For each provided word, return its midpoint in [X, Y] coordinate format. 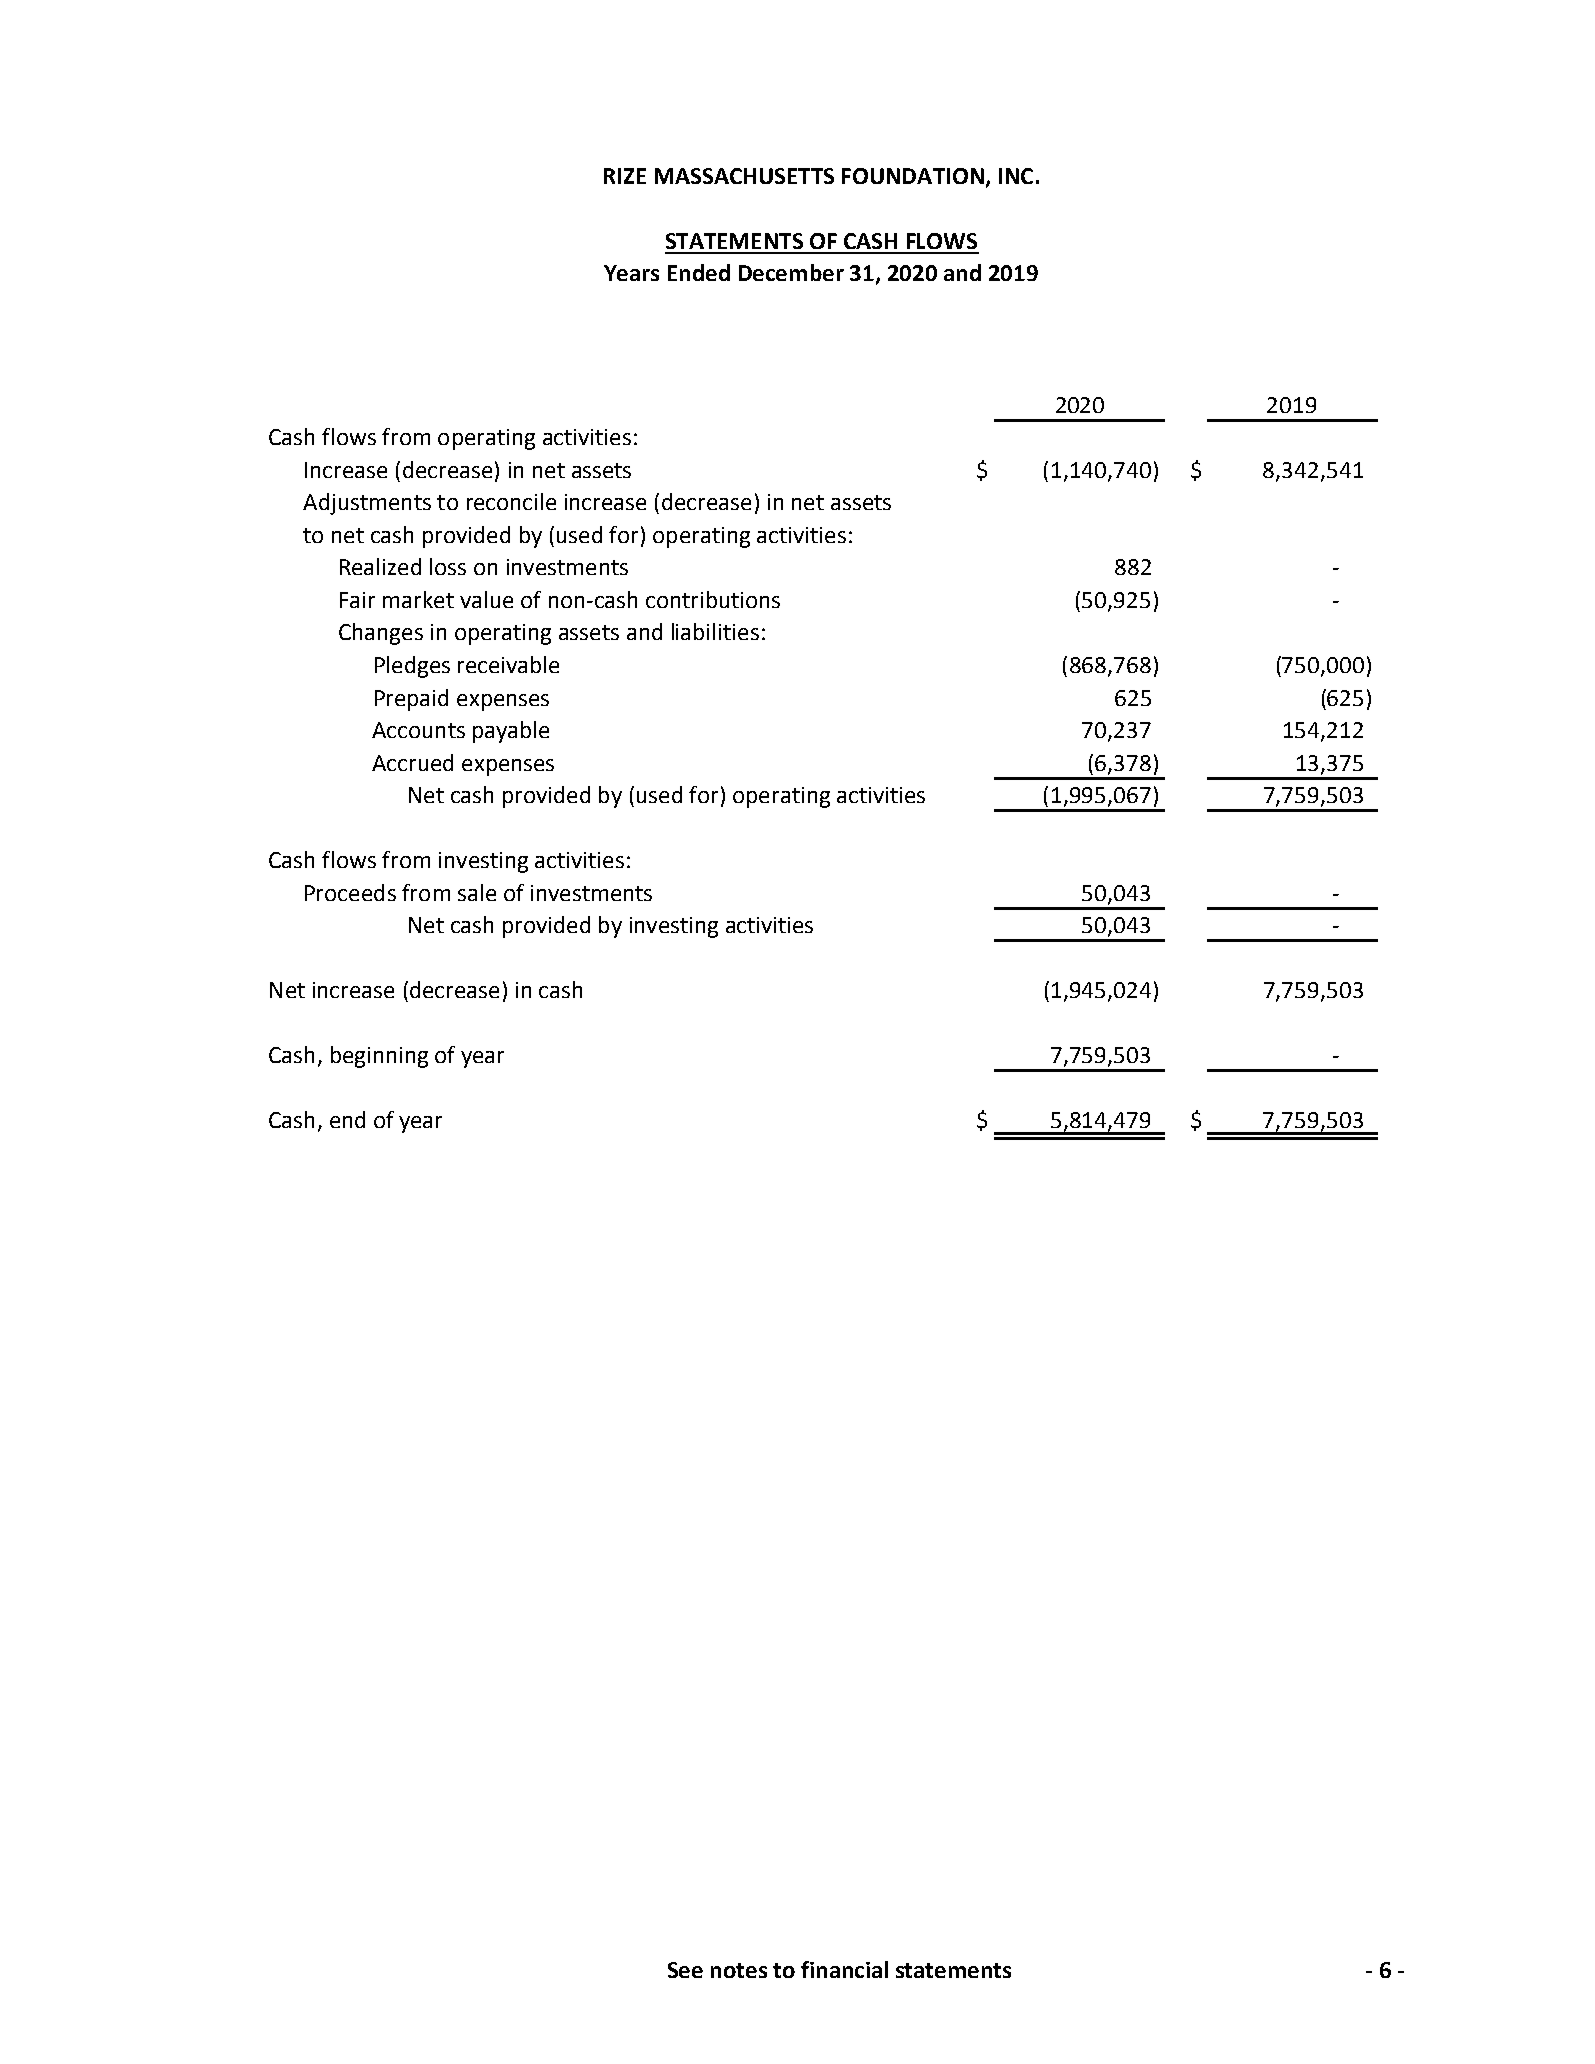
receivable [508, 664]
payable [511, 732]
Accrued [412, 762]
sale [477, 892]
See [685, 1970]
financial [844, 1969]
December [791, 272]
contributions [713, 599]
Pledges [412, 667]
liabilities [715, 631]
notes [739, 1970]
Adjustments [367, 504]
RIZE [625, 176]
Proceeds [350, 892]
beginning [379, 1057]
